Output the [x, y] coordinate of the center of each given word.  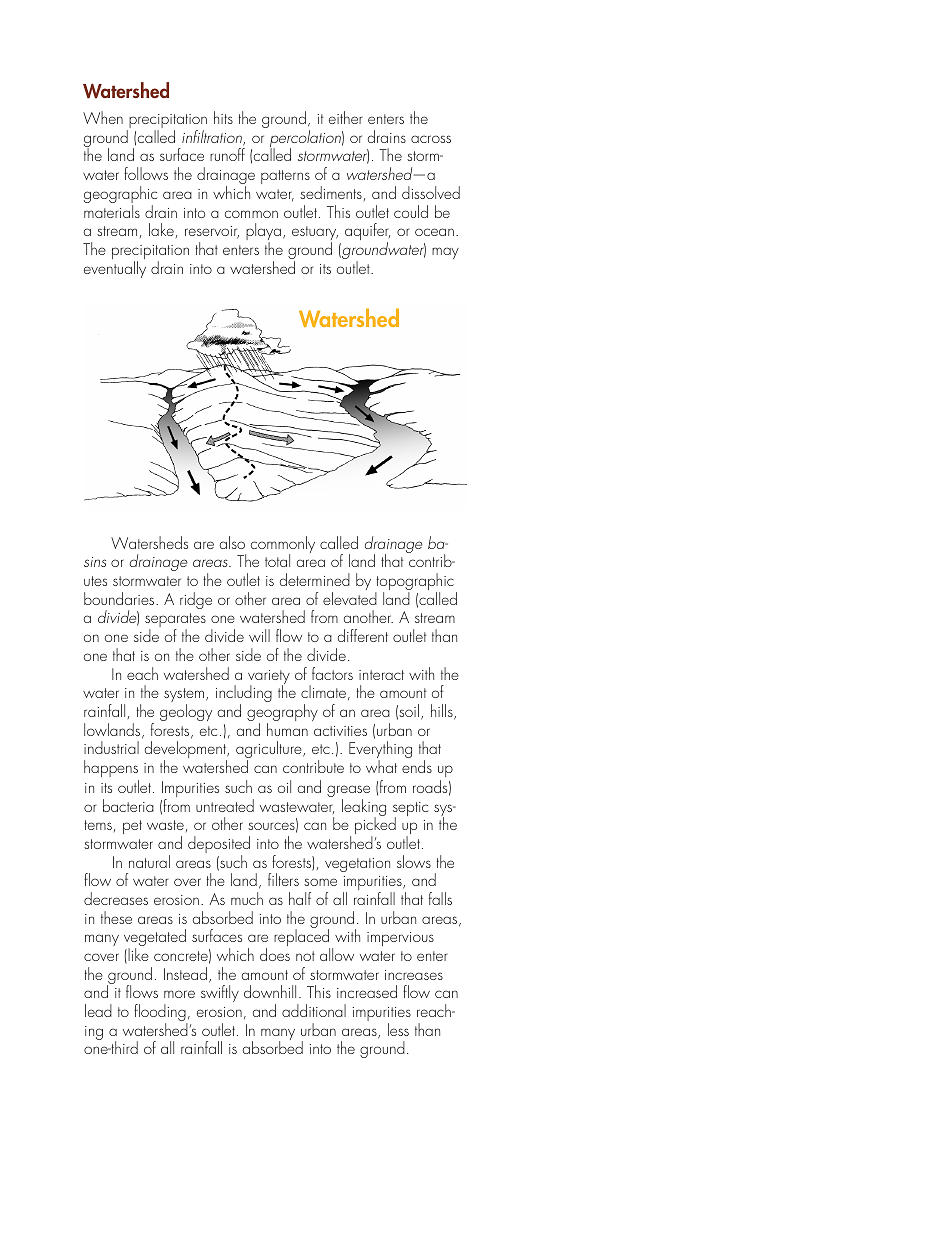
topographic [414, 583]
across [431, 139]
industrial [111, 747]
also [232, 542]
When [103, 117]
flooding [161, 1014]
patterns [285, 177]
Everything [380, 751]
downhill [270, 991]
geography [282, 714]
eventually [115, 269]
